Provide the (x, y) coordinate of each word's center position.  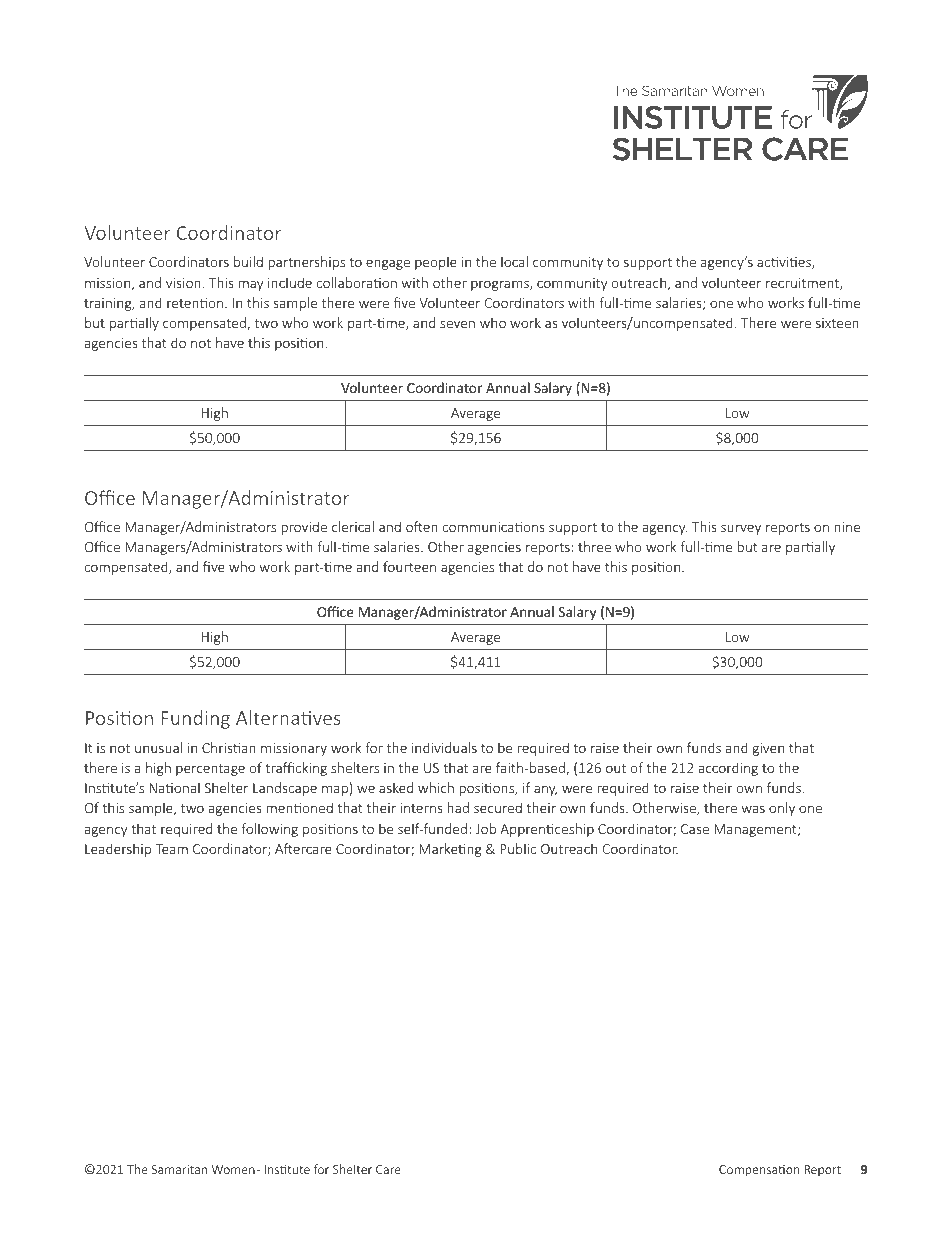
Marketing (450, 850)
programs (501, 285)
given (768, 749)
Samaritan (179, 1169)
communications (493, 527)
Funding (195, 719)
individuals (444, 747)
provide (304, 528)
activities (785, 263)
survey (741, 529)
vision (183, 283)
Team (171, 849)
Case (695, 829)
